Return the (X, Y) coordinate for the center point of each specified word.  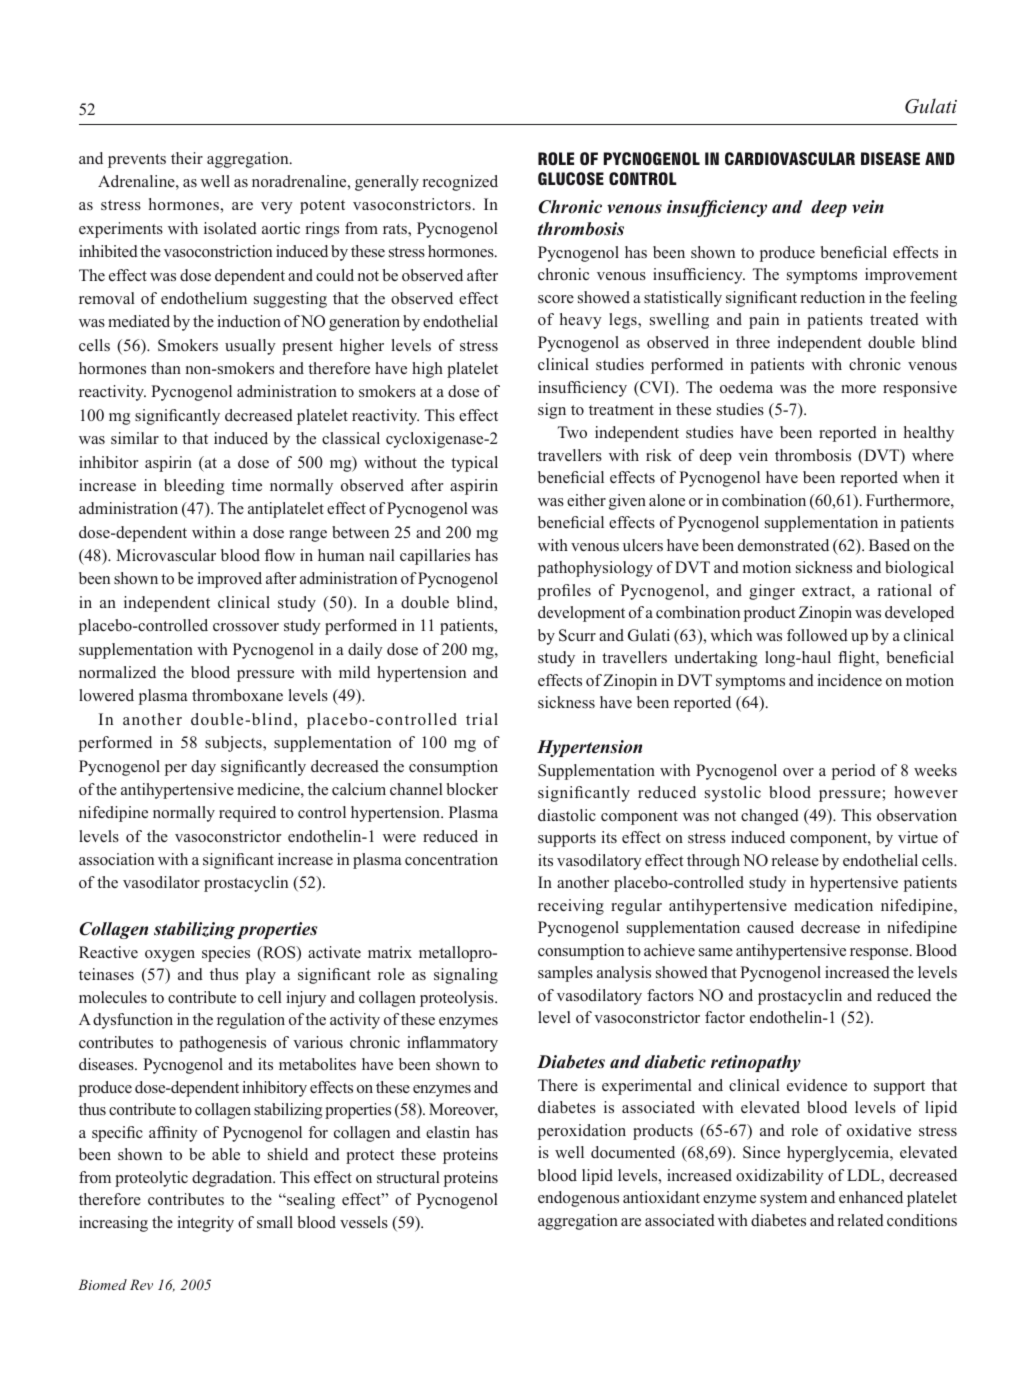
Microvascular (166, 555)
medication (833, 905)
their (187, 158)
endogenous (578, 1199)
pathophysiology (595, 569)
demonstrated (783, 545)
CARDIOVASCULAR (790, 158)
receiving (571, 907)
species (226, 954)
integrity (206, 1224)
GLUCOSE (571, 178)
